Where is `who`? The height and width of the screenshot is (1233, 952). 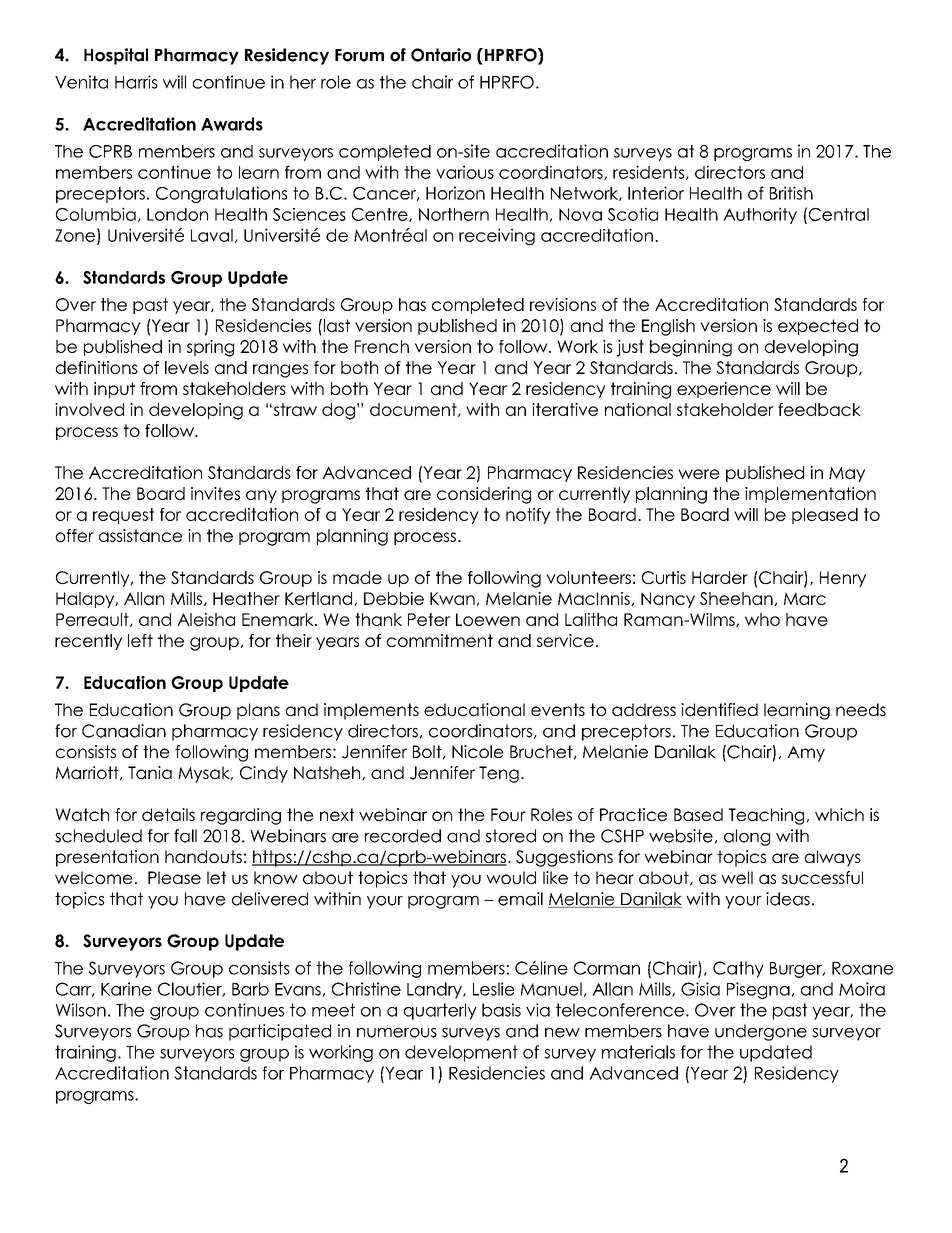
who is located at coordinates (762, 619).
